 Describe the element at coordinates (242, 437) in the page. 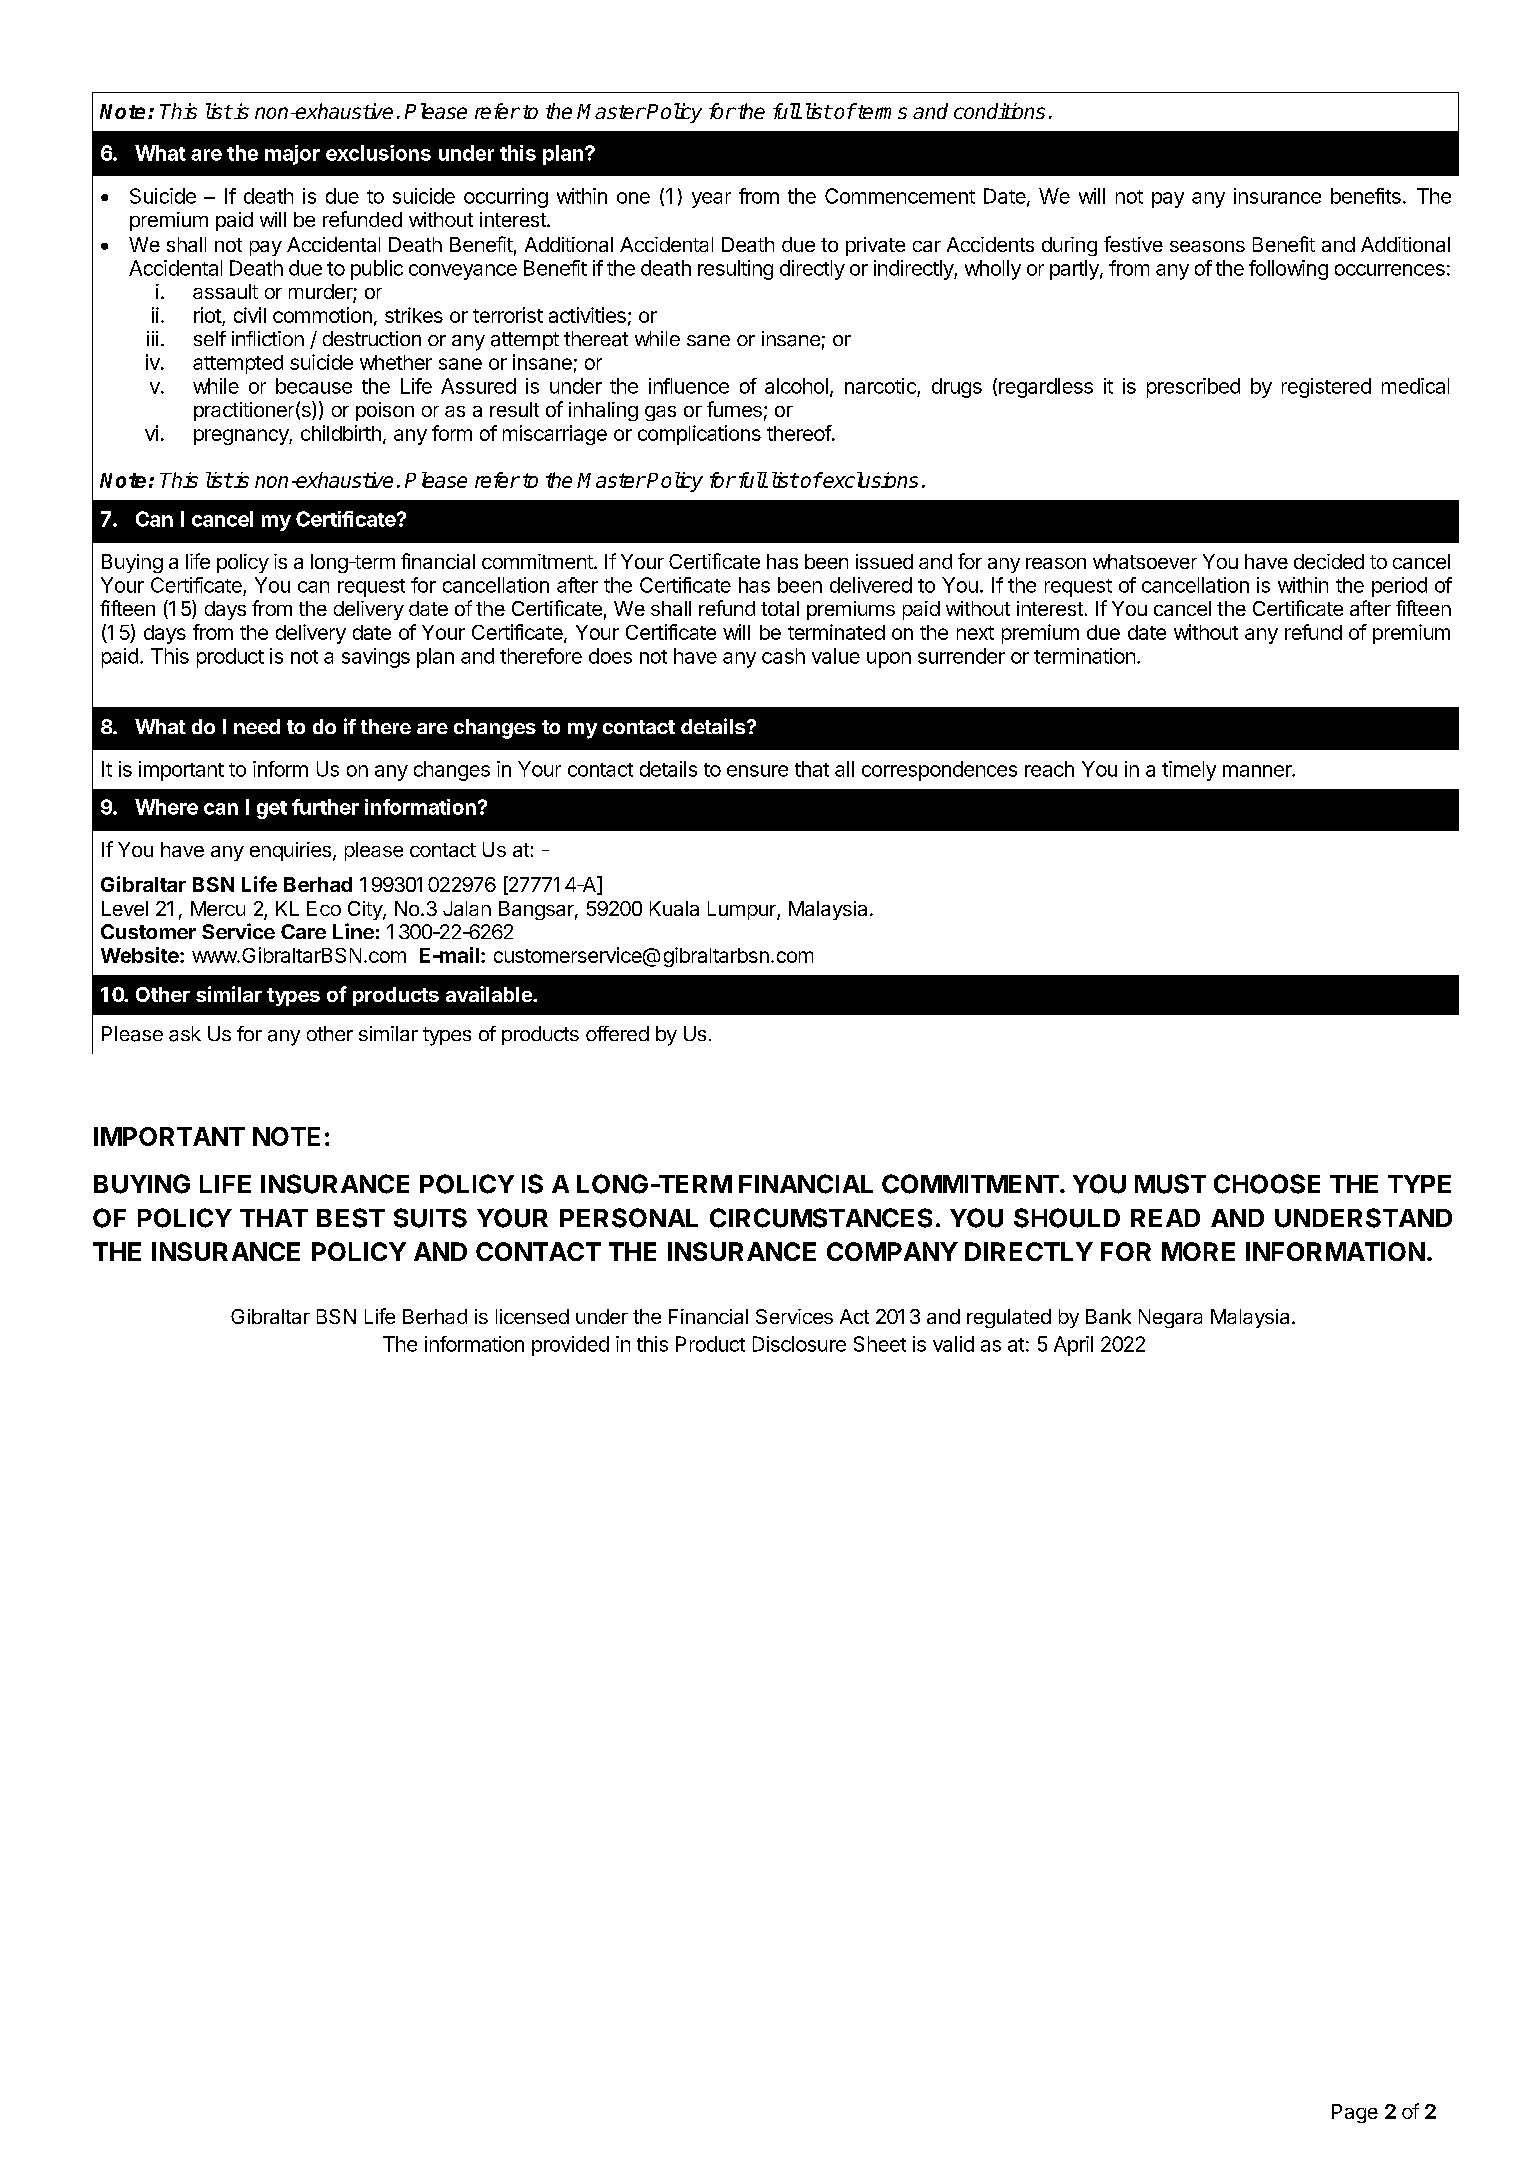

I see `pregnancy` at that location.
